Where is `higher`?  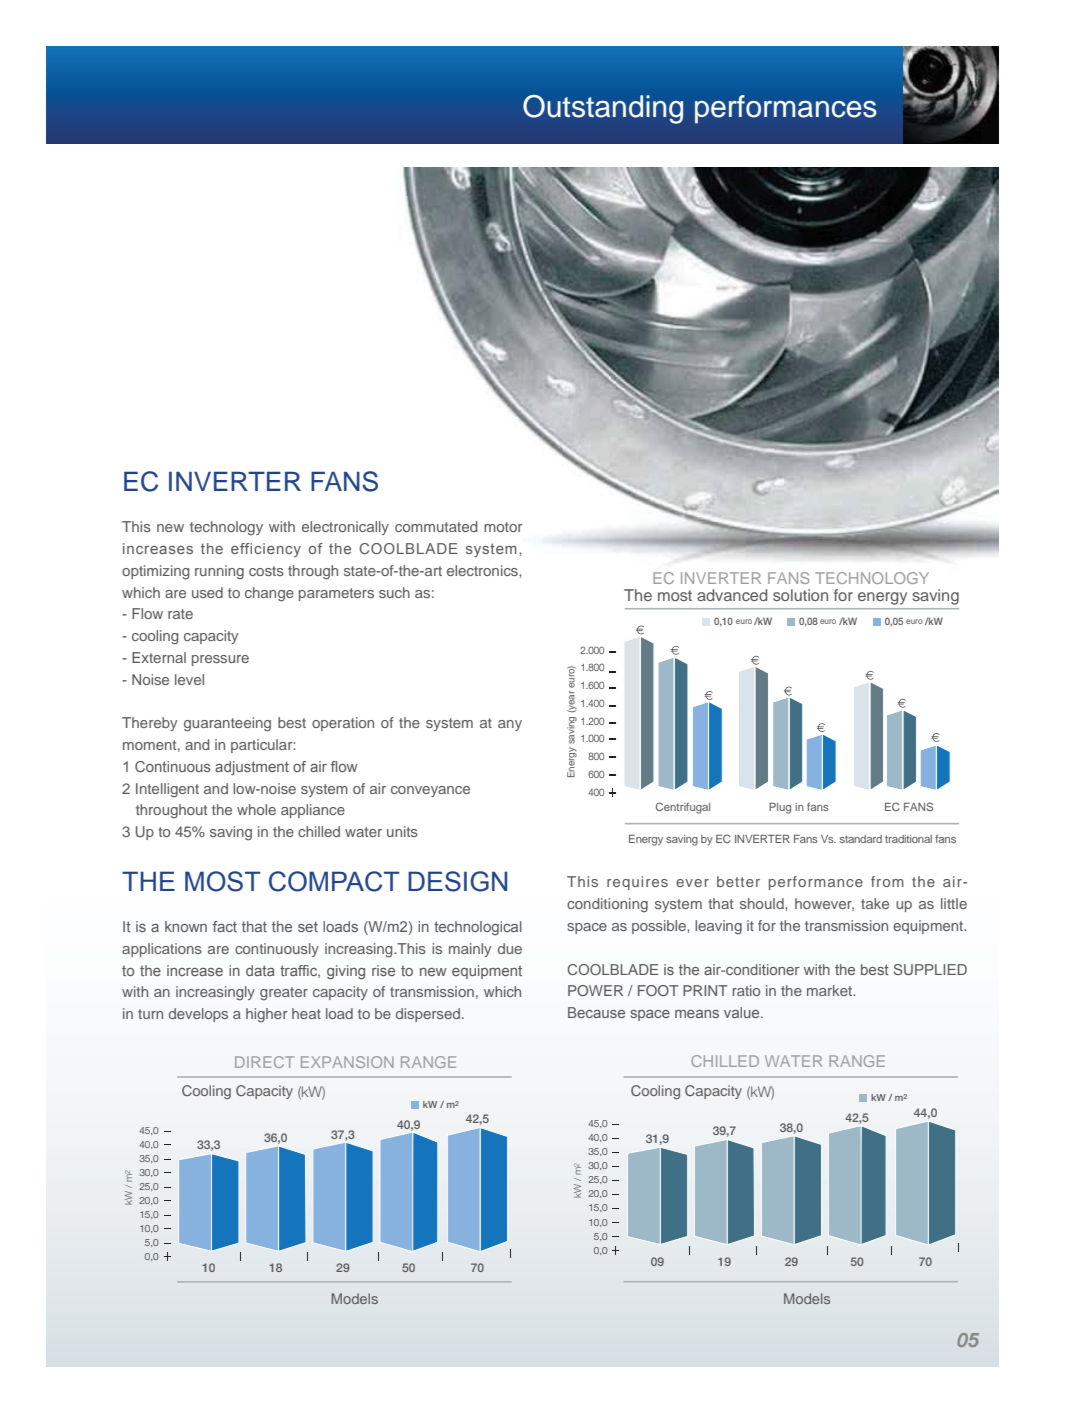 higher is located at coordinates (266, 1015).
